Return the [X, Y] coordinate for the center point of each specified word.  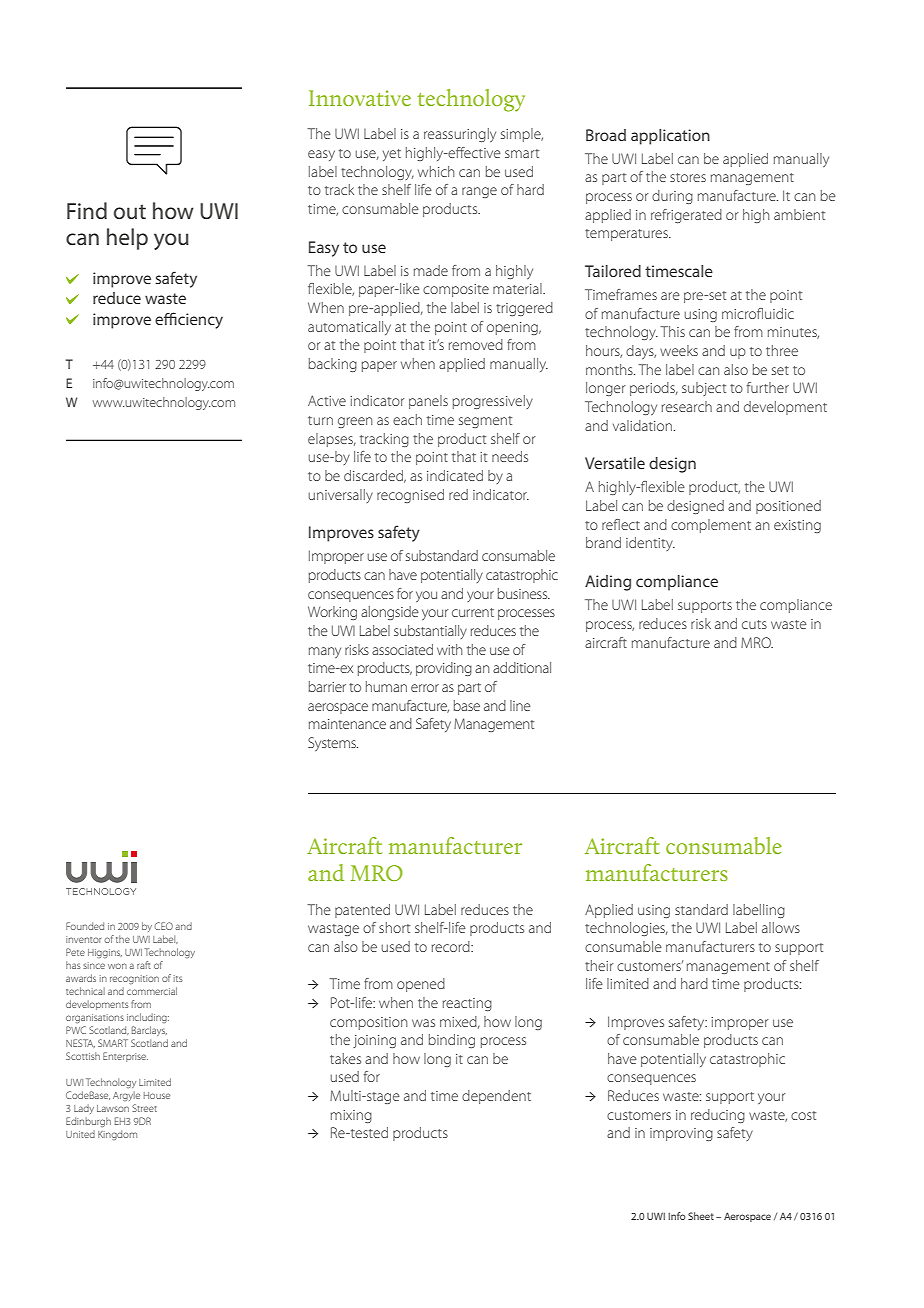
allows [781, 927]
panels [428, 402]
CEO [163, 926]
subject [704, 389]
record [452, 946]
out [130, 211]
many [325, 652]
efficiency [189, 320]
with [449, 649]
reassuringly [460, 135]
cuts [754, 624]
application [670, 137]
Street [144, 1108]
